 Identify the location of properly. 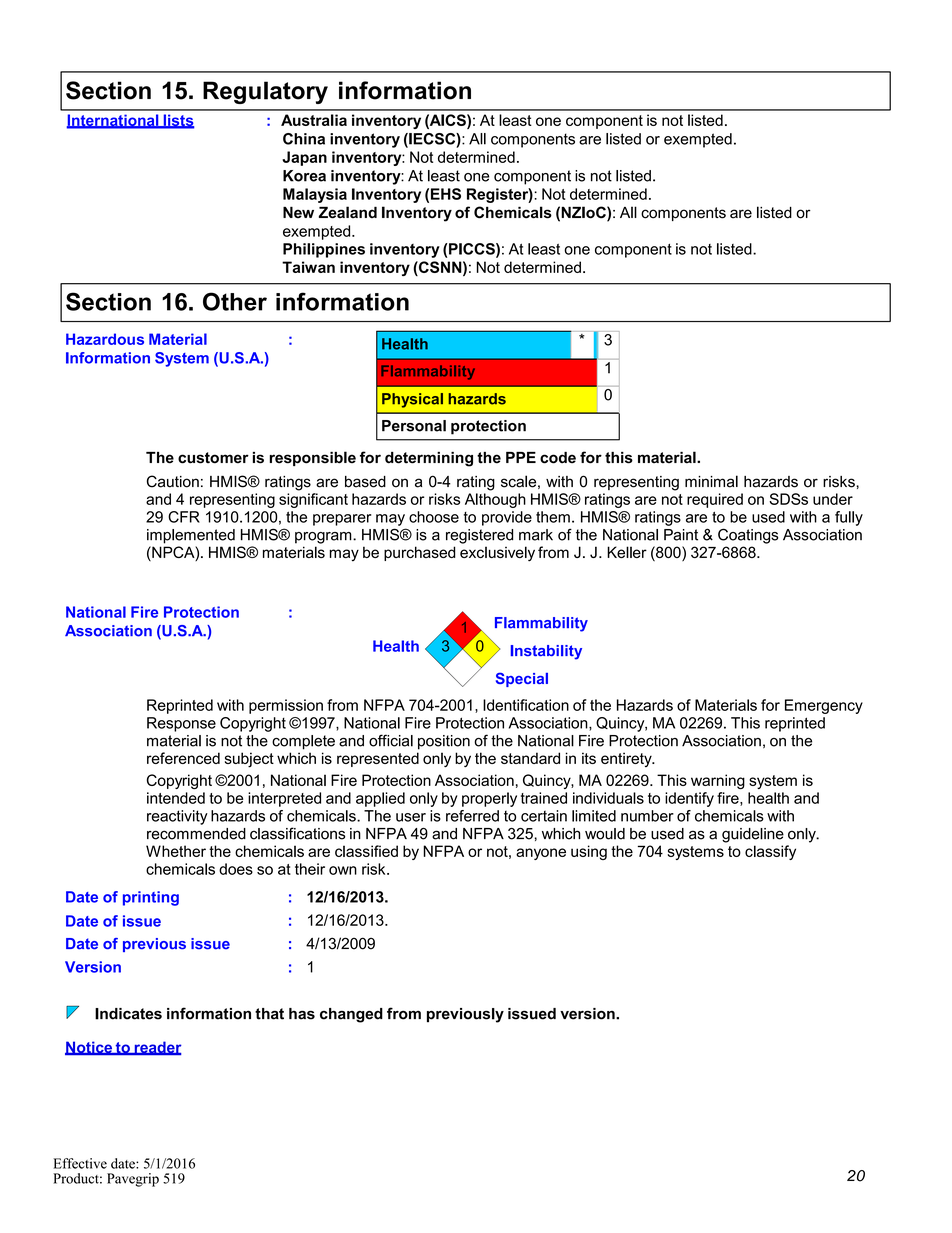
(489, 799).
